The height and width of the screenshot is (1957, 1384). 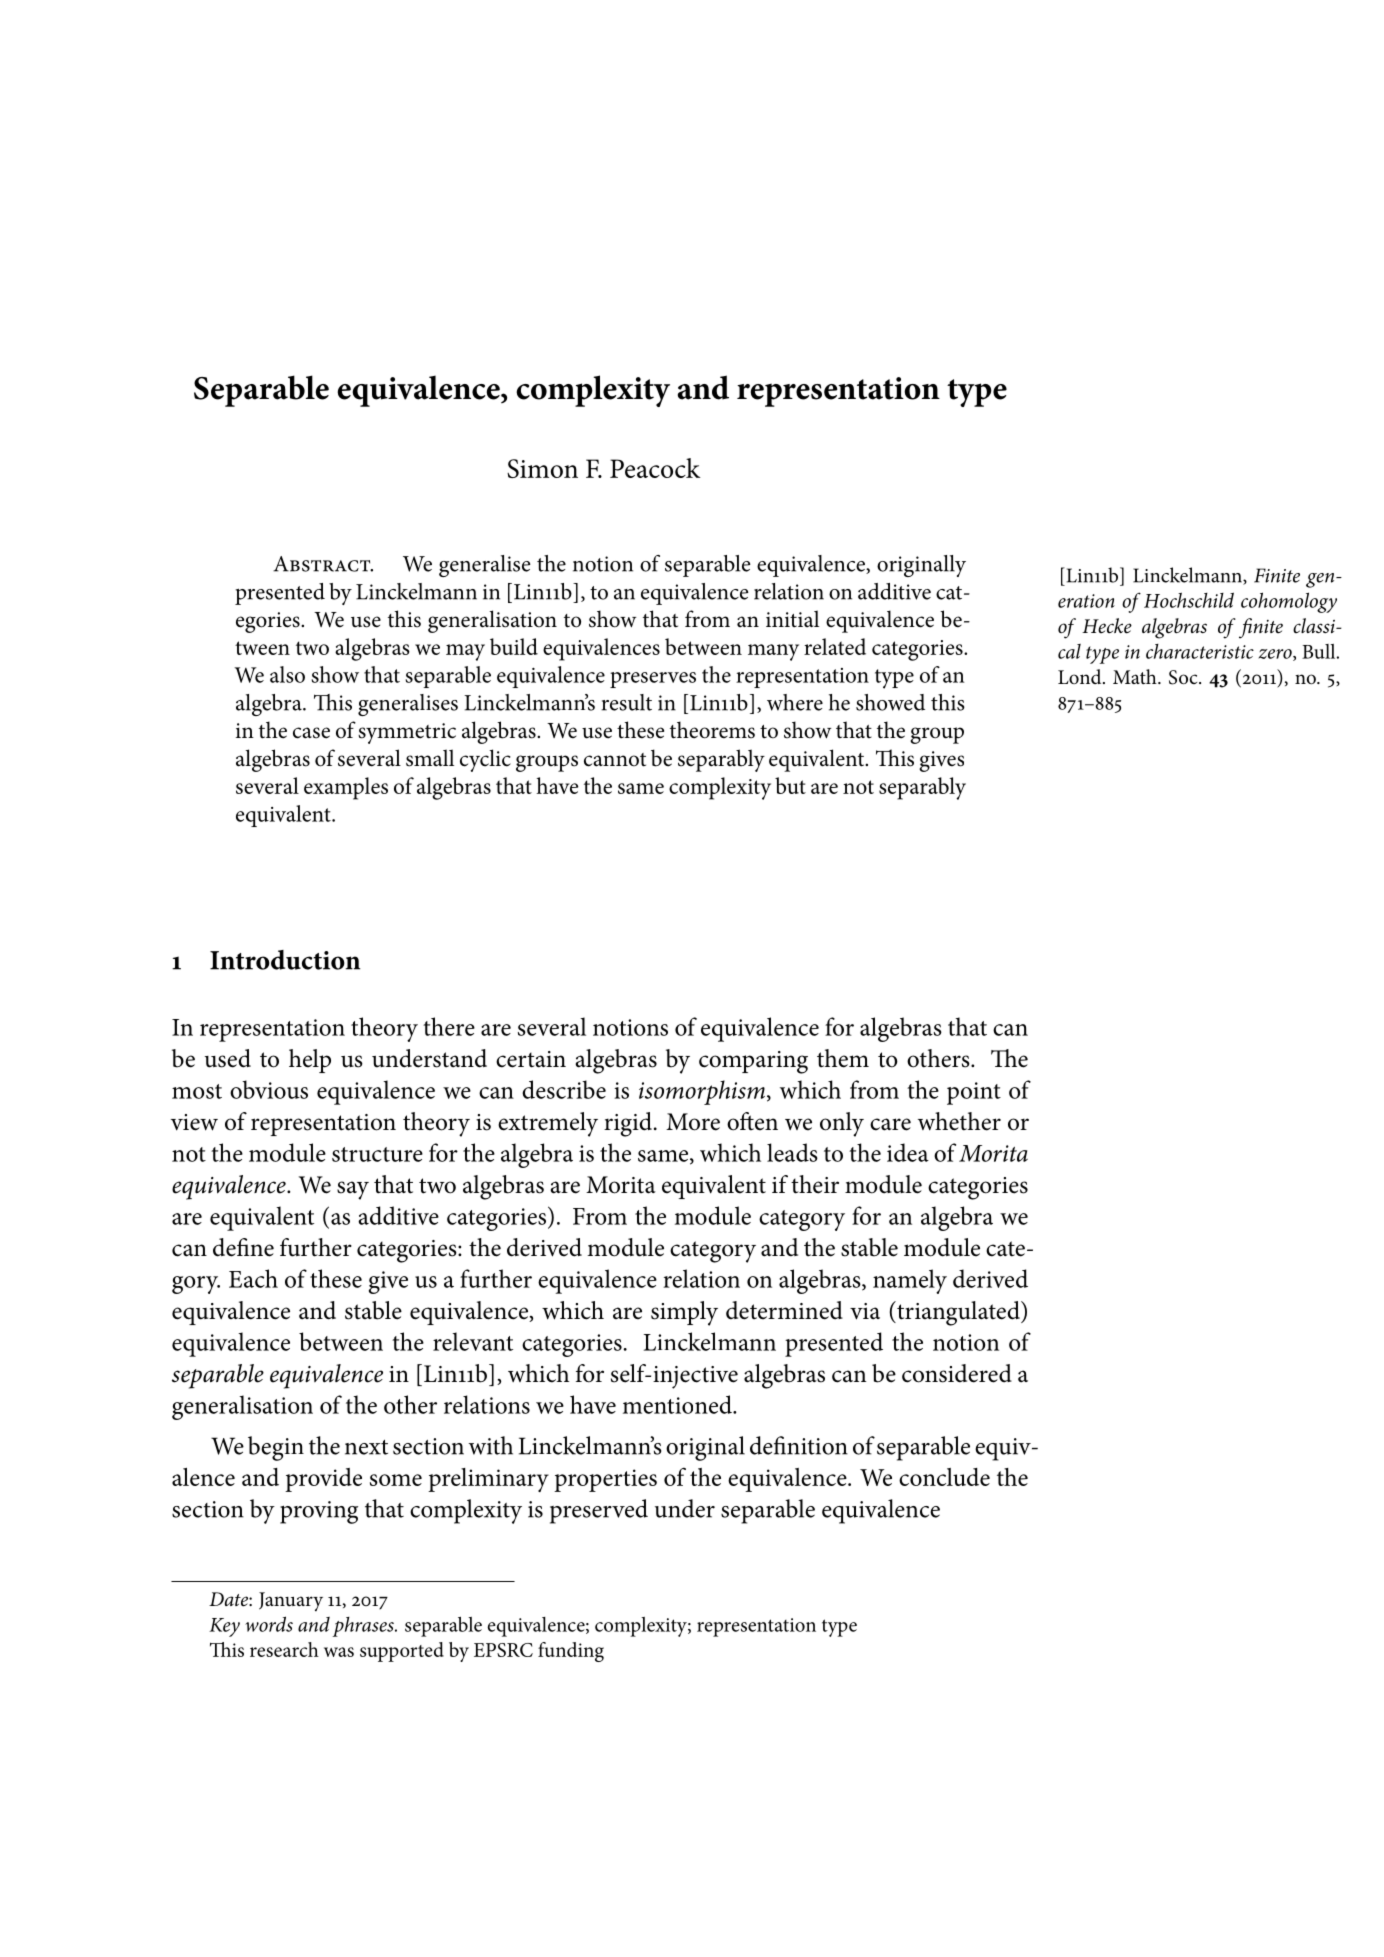 What do you see at coordinates (364, 1627) in the screenshot?
I see `phrases` at bounding box center [364, 1627].
